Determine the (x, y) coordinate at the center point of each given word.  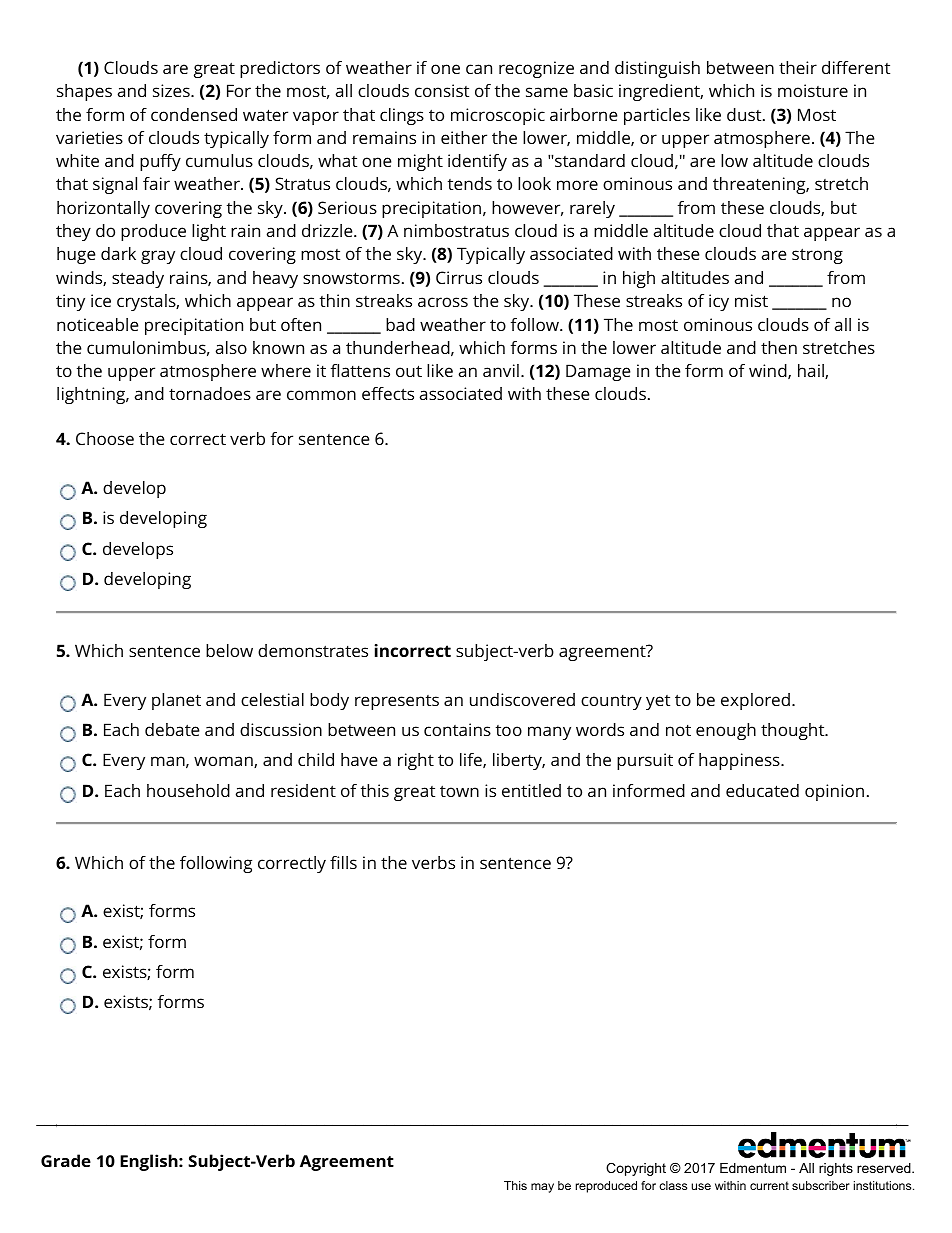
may (542, 1188)
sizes (172, 90)
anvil (501, 370)
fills (343, 862)
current (769, 1185)
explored (755, 701)
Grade (66, 1160)
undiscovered (522, 699)
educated (762, 790)
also (231, 347)
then (779, 347)
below (229, 650)
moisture (813, 90)
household (188, 790)
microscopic (498, 116)
